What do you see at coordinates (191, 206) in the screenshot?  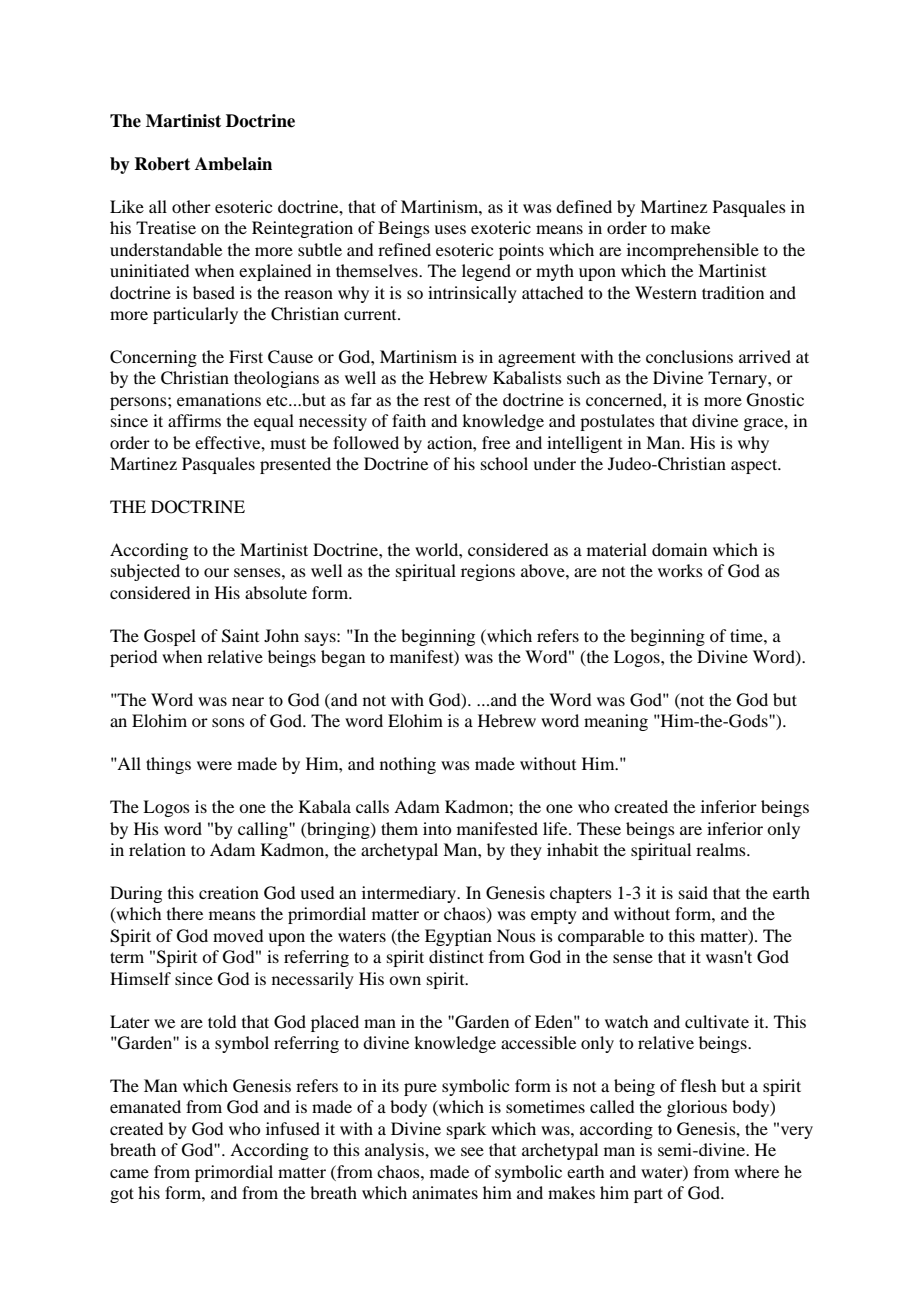 I see `other` at bounding box center [191, 206].
